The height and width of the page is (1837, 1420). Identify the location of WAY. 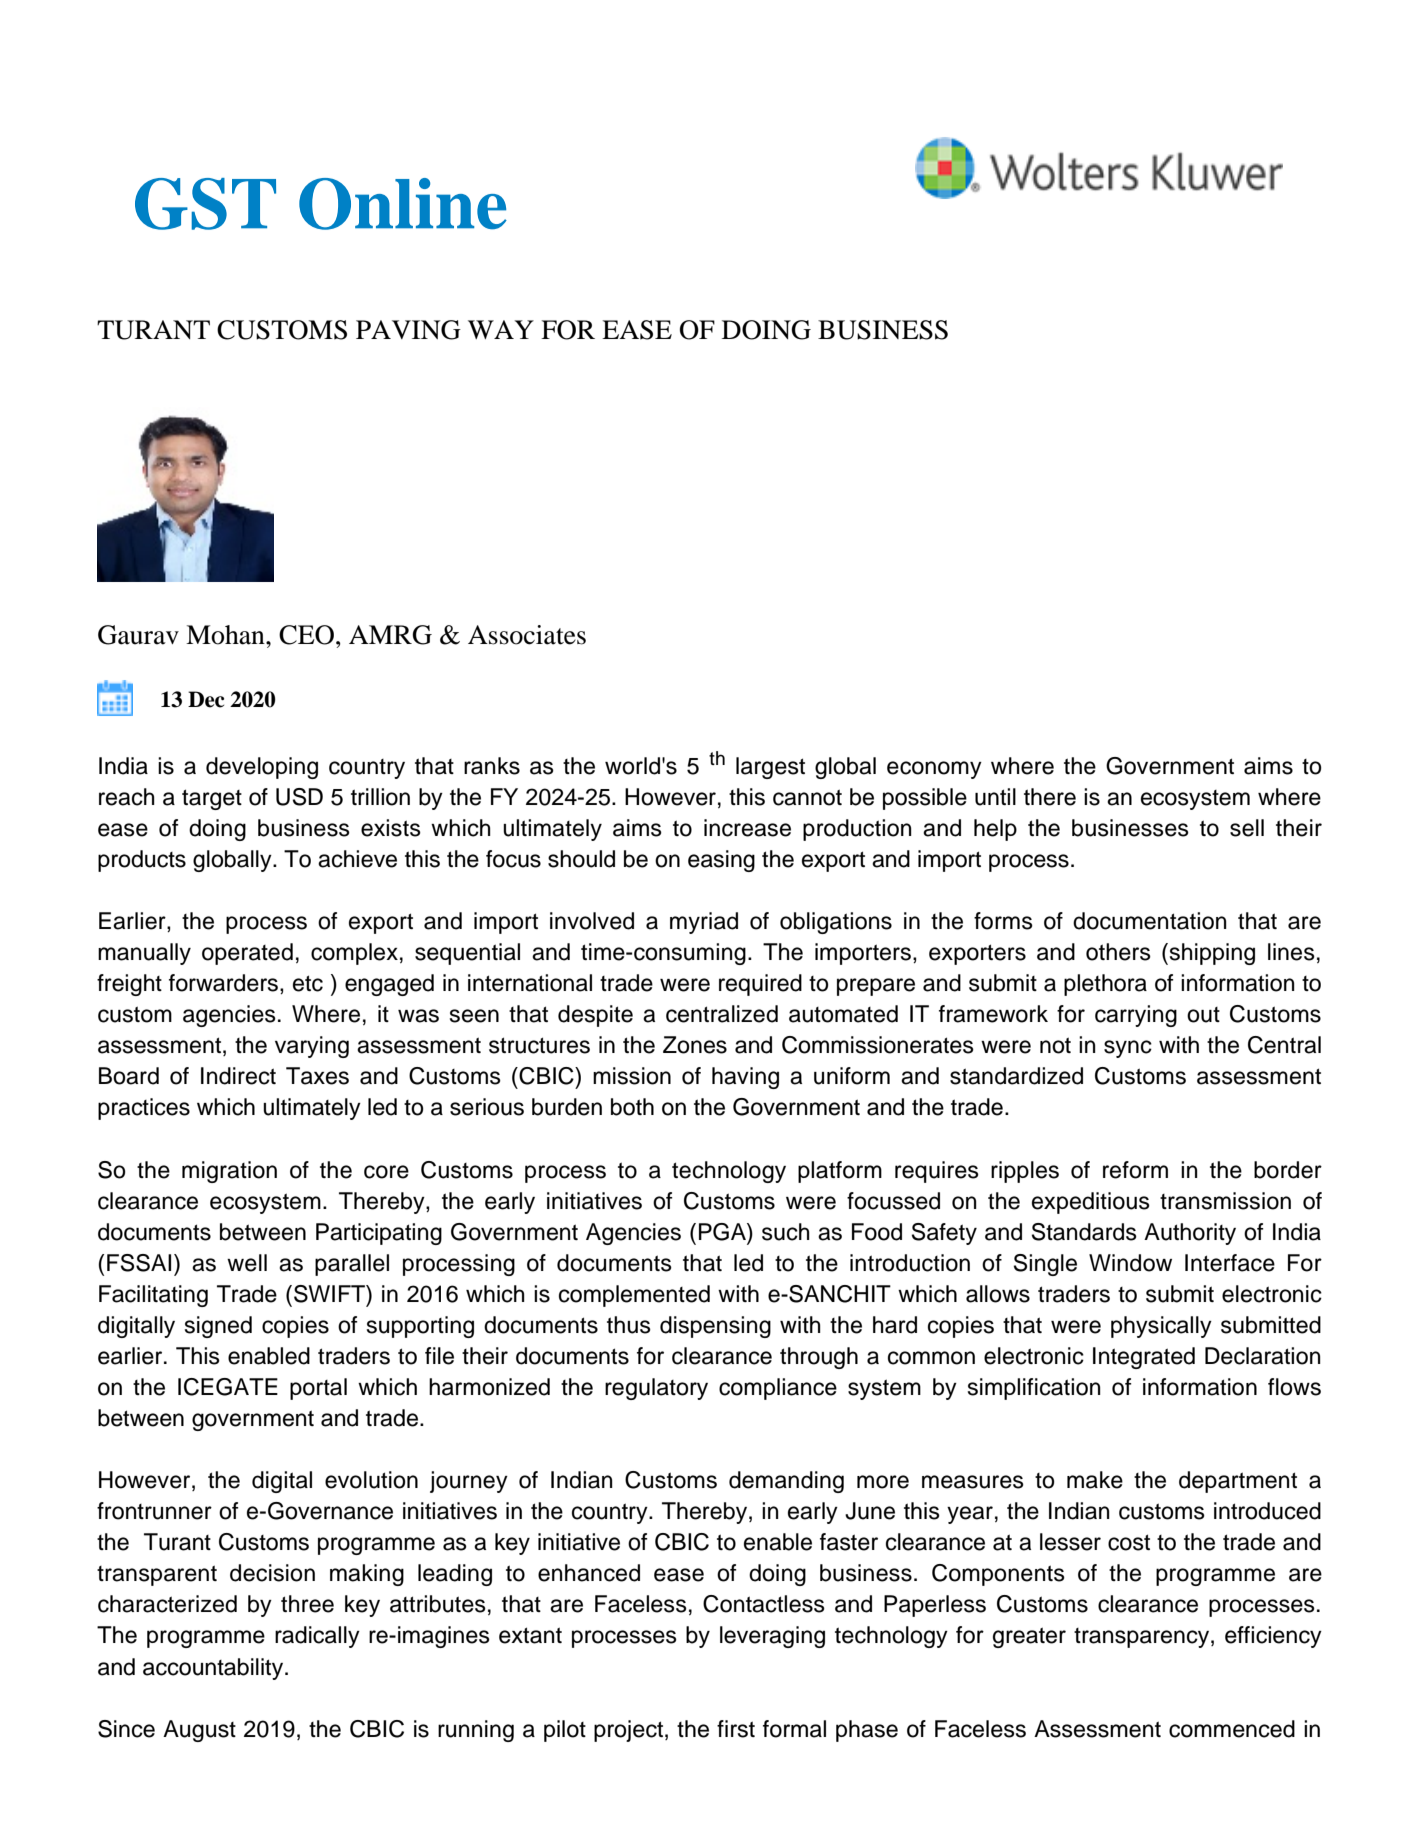
(501, 329).
